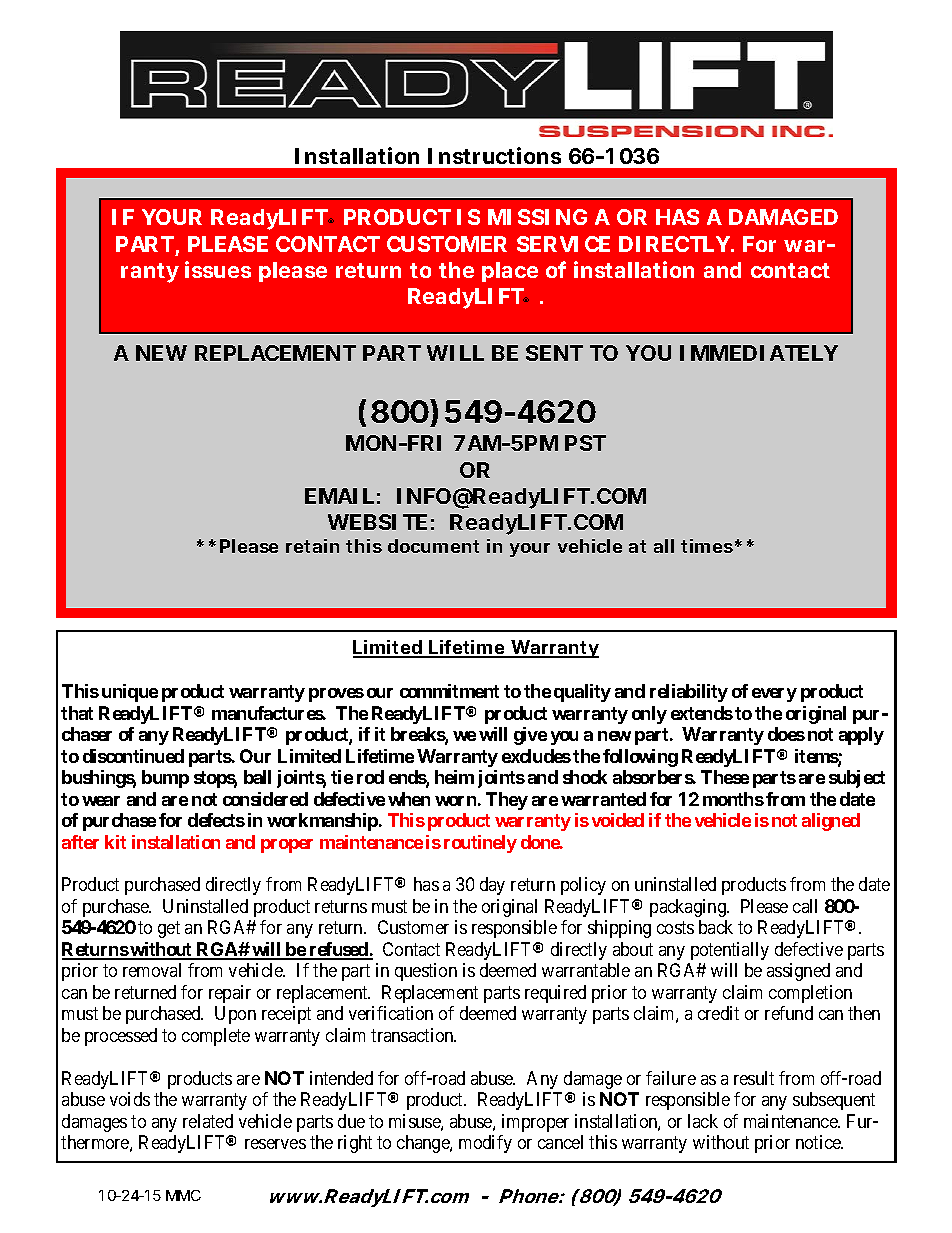  What do you see at coordinates (774, 695) in the screenshot?
I see `every` at bounding box center [774, 695].
